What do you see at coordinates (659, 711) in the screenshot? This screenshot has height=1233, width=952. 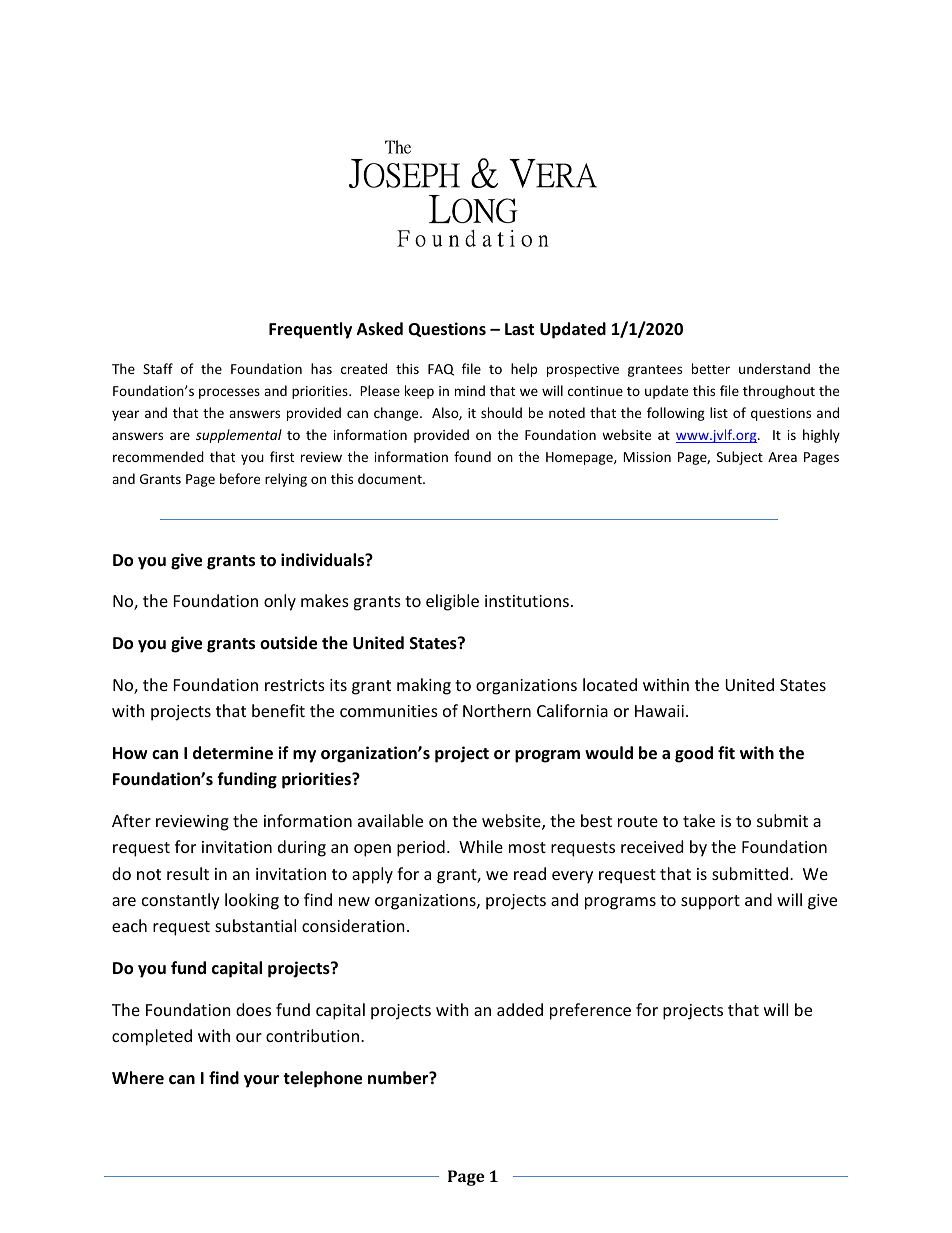 I see `Hawaii` at bounding box center [659, 711].
